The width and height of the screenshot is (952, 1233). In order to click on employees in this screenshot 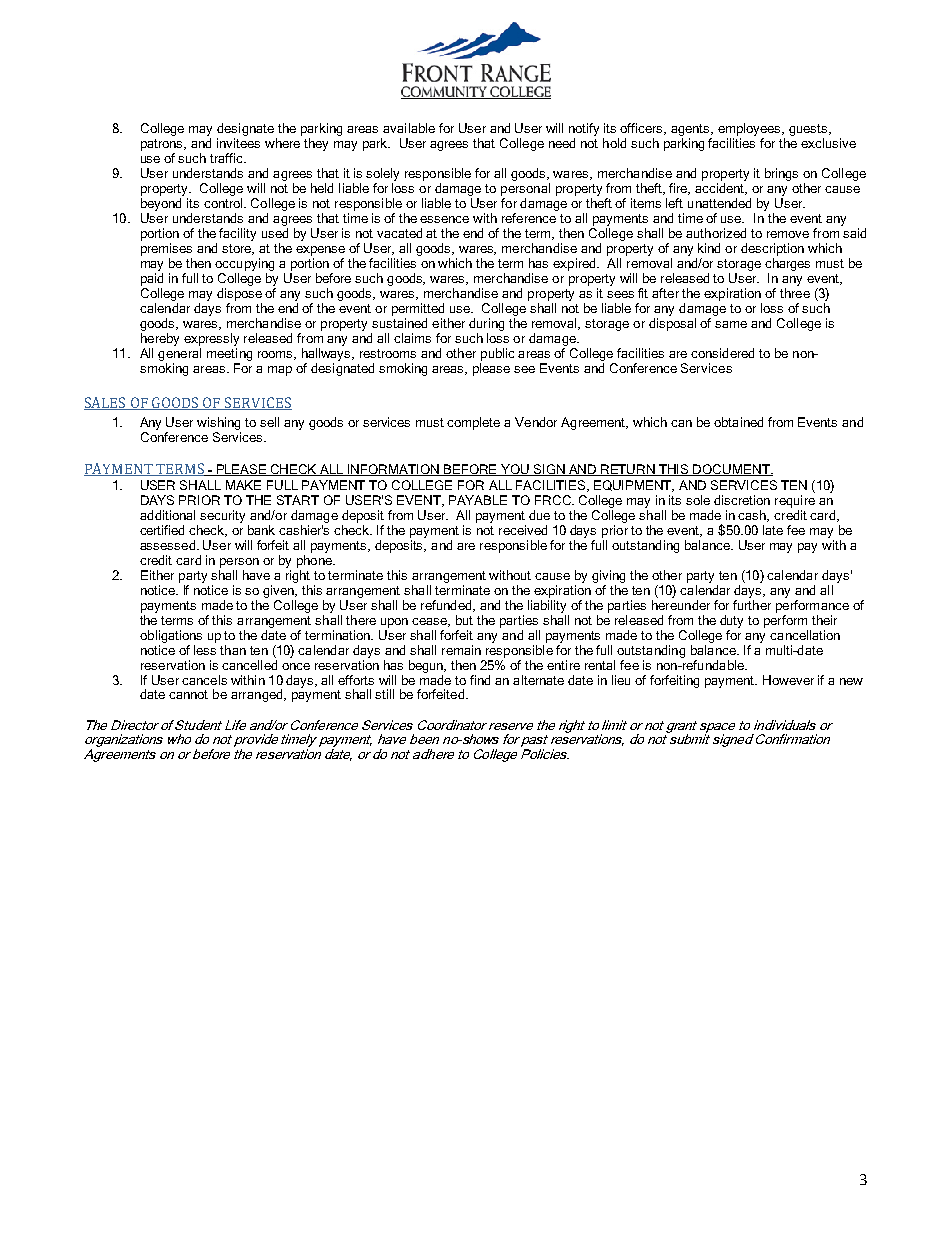, I will do `click(751, 129)`.
